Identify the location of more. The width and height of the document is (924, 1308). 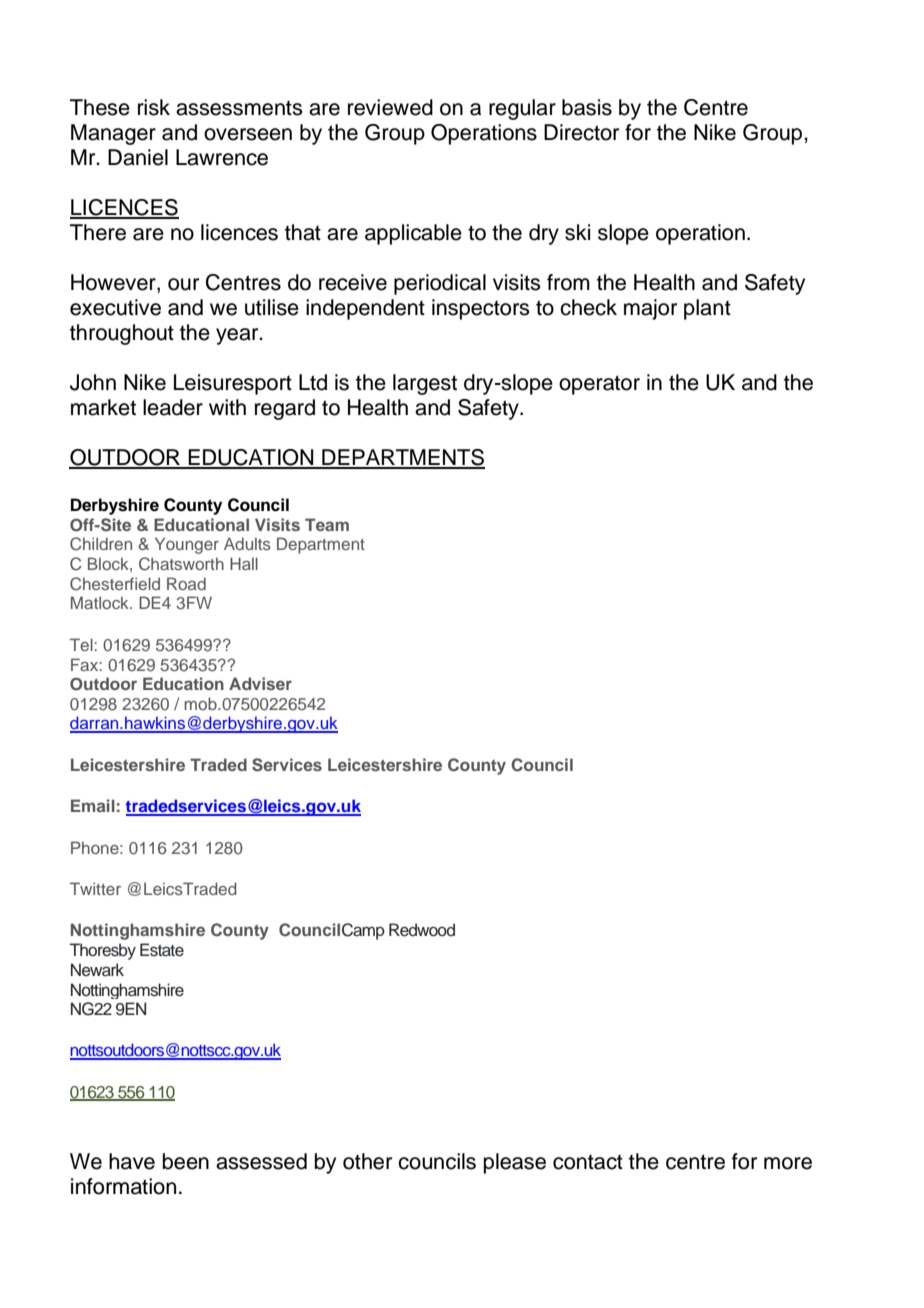
(788, 1163).
